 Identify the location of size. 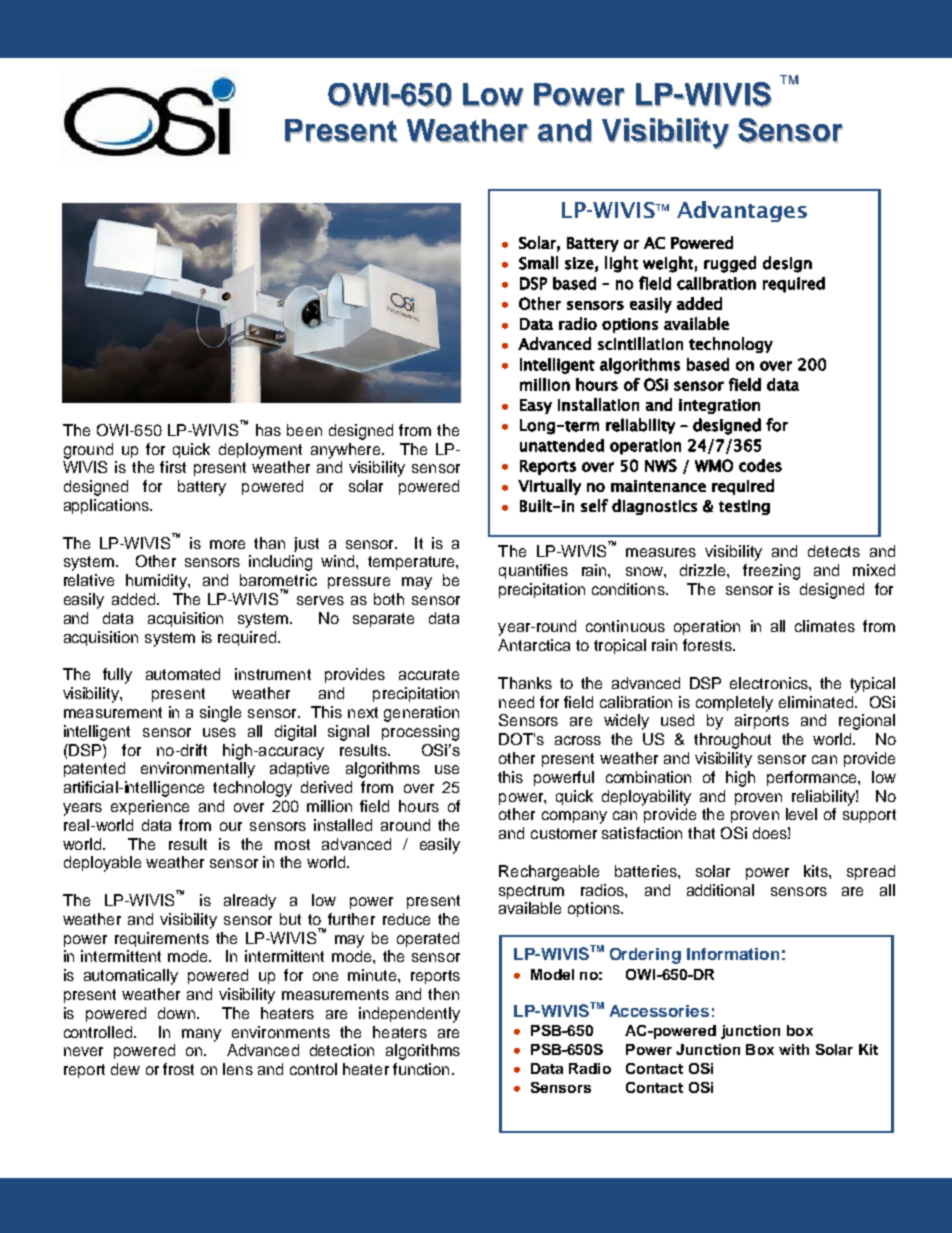
(579, 263).
